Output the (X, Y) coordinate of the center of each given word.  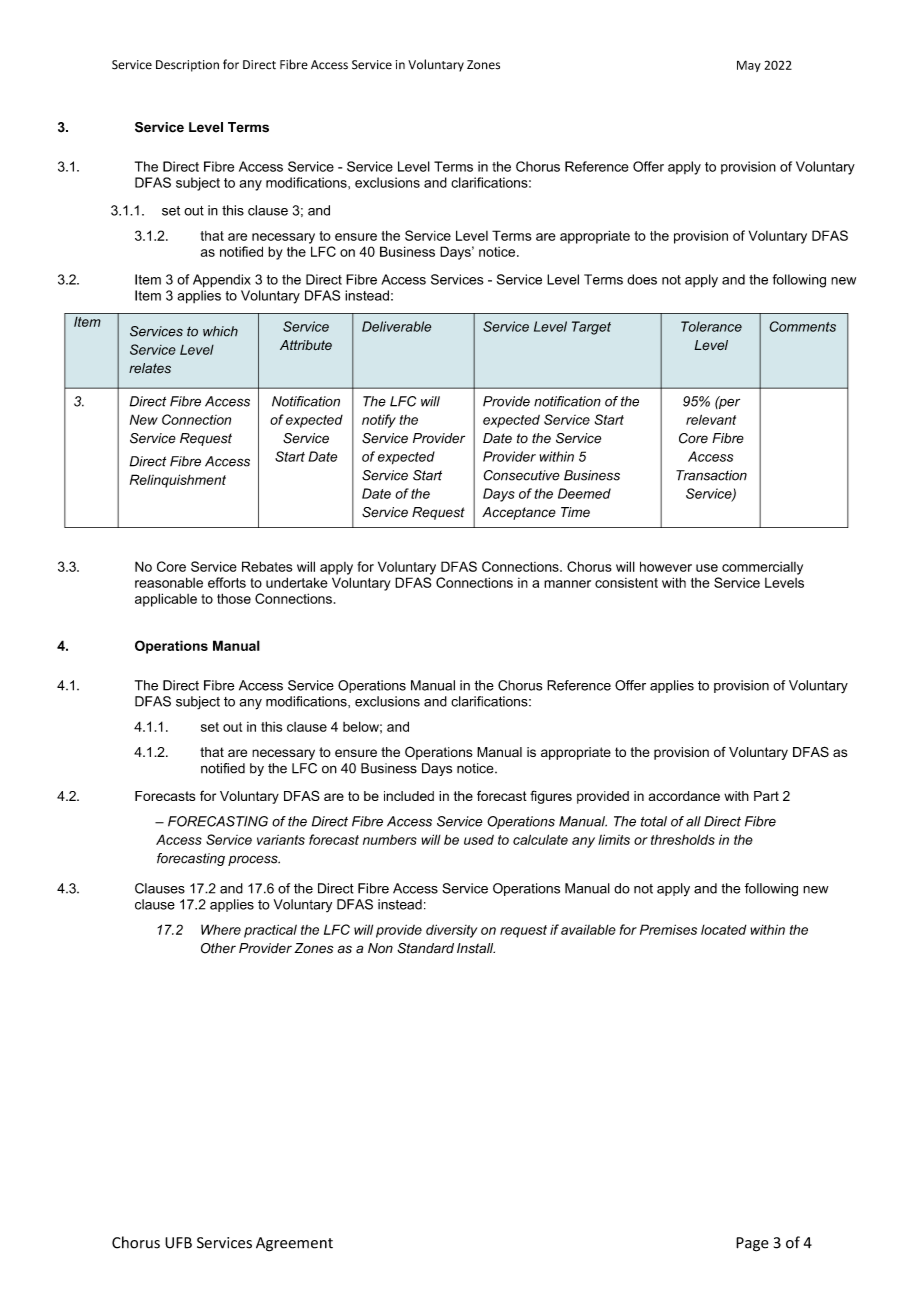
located (724, 929)
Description (187, 66)
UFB (178, 1243)
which (220, 331)
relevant (711, 419)
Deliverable (396, 326)
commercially (762, 568)
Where (221, 929)
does (642, 279)
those (234, 598)
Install (476, 948)
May (749, 66)
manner (567, 584)
